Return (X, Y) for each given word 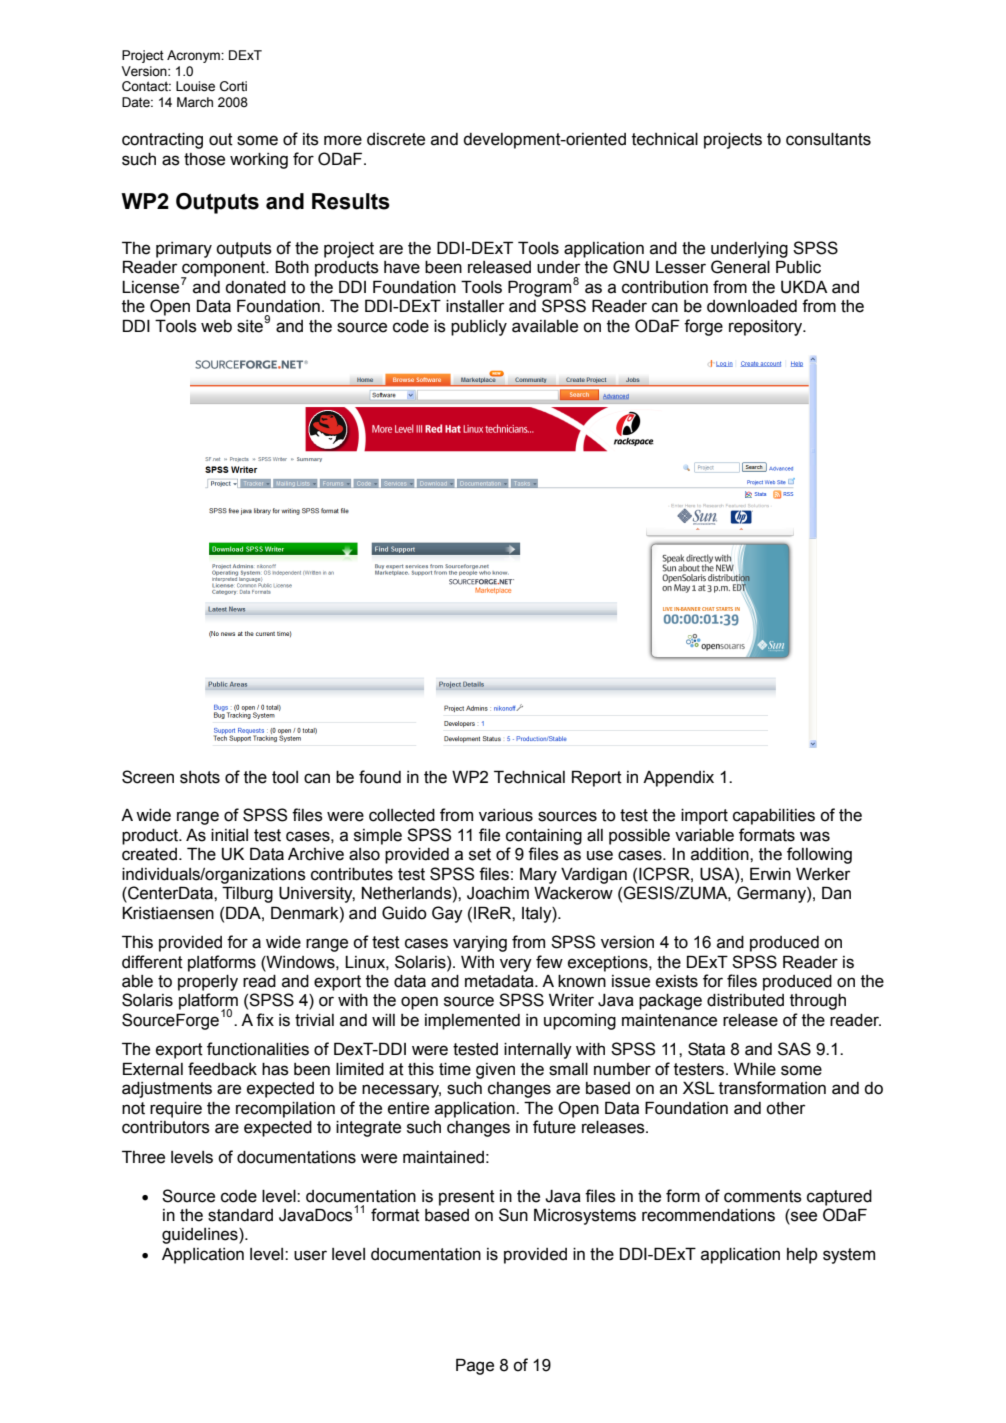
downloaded (752, 306)
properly (208, 983)
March (195, 102)
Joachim (498, 893)
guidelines (201, 1236)
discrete (396, 139)
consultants (828, 139)
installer (475, 306)
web (216, 326)
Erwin (770, 873)
